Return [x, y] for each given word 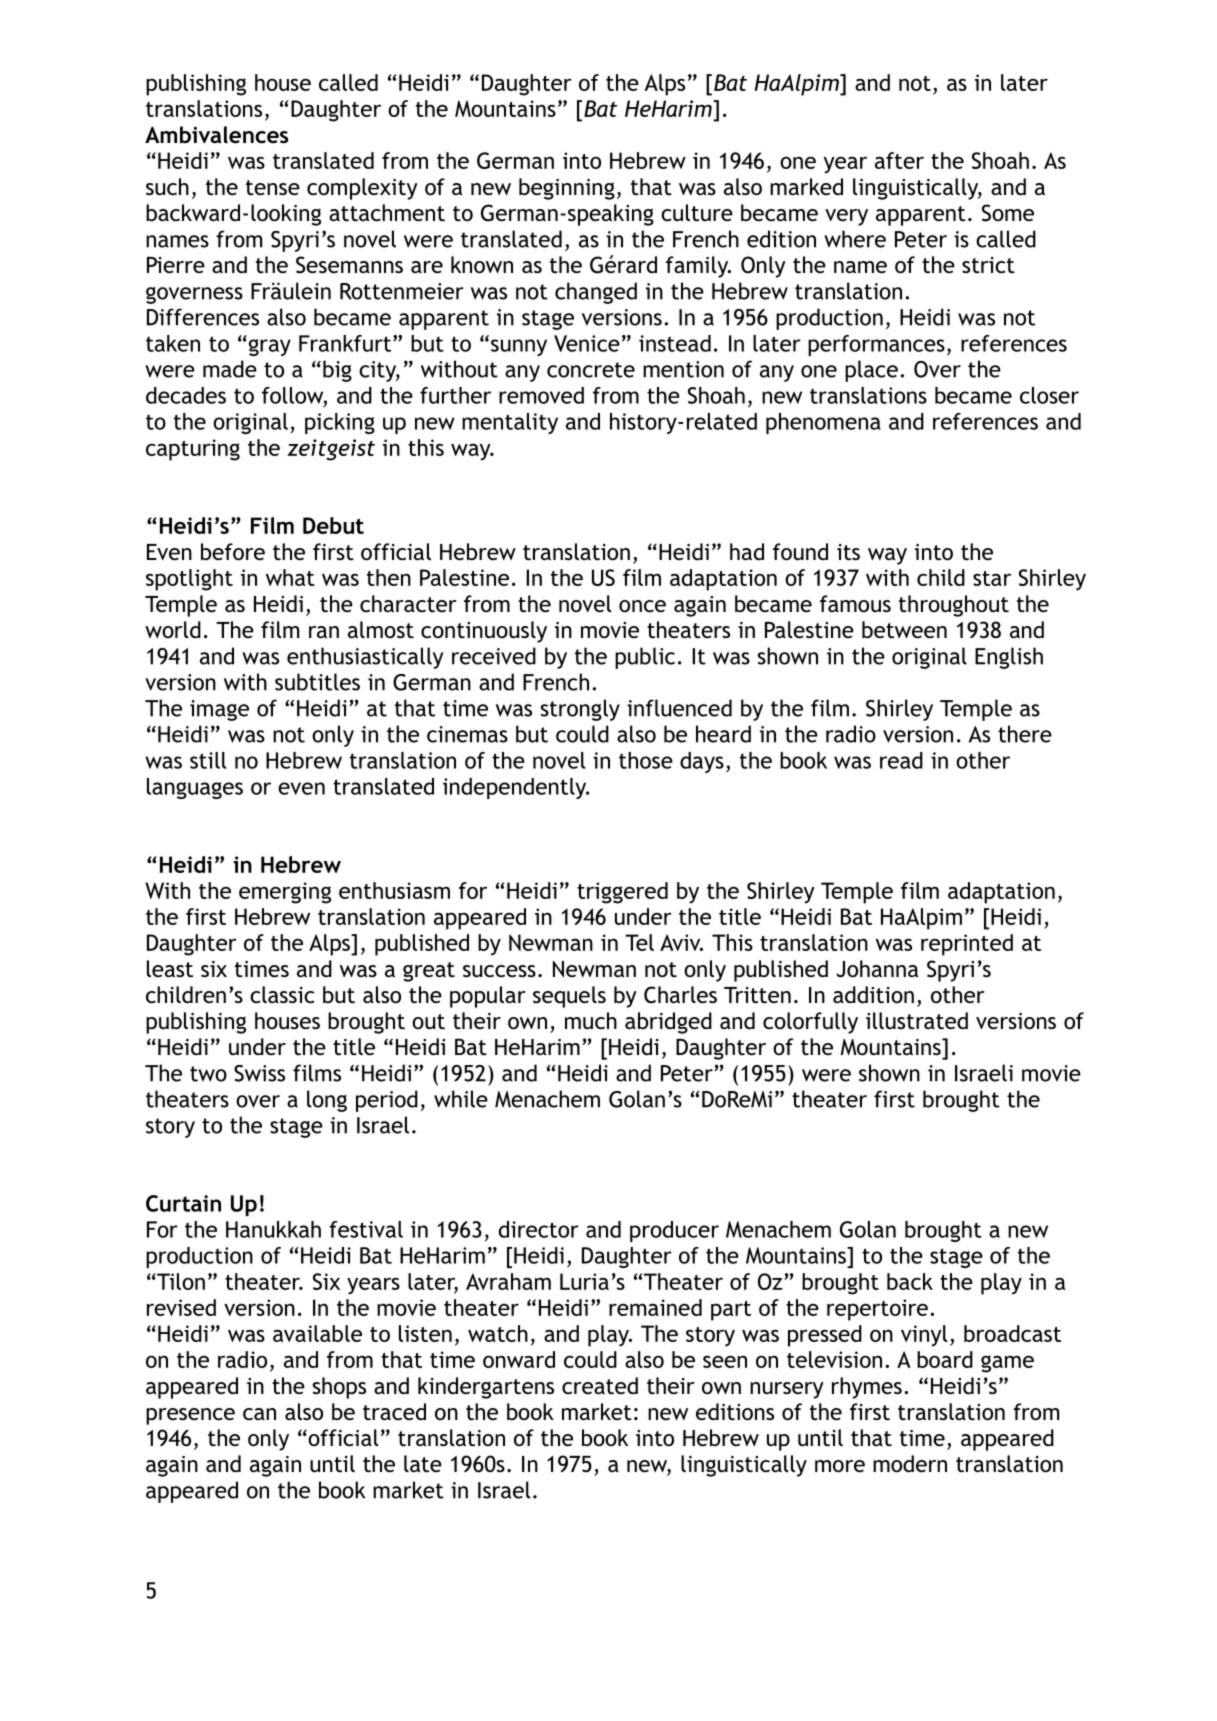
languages [195, 788]
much [591, 1021]
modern [910, 1464]
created [600, 1386]
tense [273, 188]
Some [1008, 213]
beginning [567, 189]
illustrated [917, 1021]
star [992, 578]
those [646, 760]
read [901, 760]
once [642, 606]
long [327, 1101]
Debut [333, 525]
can [259, 1414]
